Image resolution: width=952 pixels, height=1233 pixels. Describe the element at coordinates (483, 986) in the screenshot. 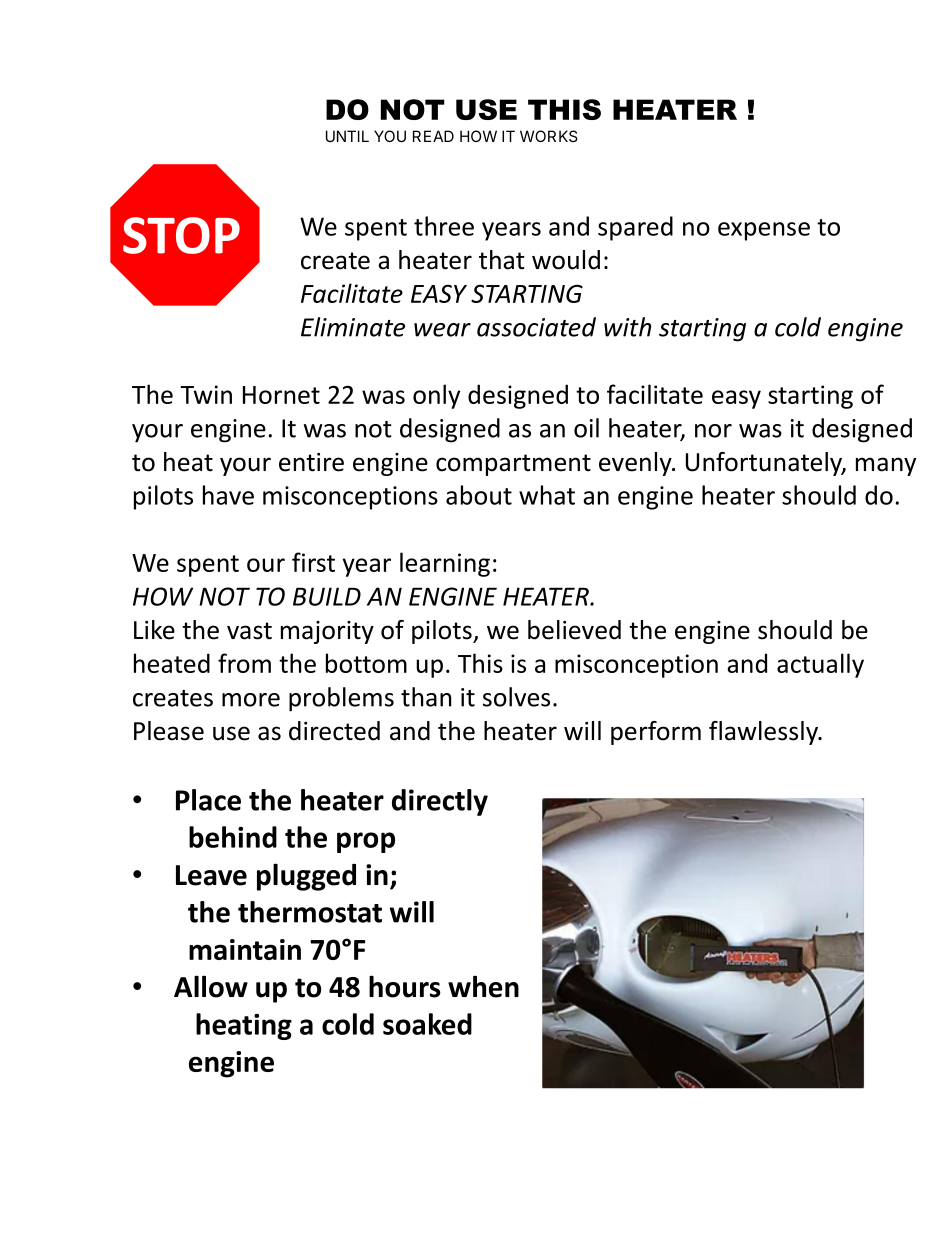

I see `when` at that location.
